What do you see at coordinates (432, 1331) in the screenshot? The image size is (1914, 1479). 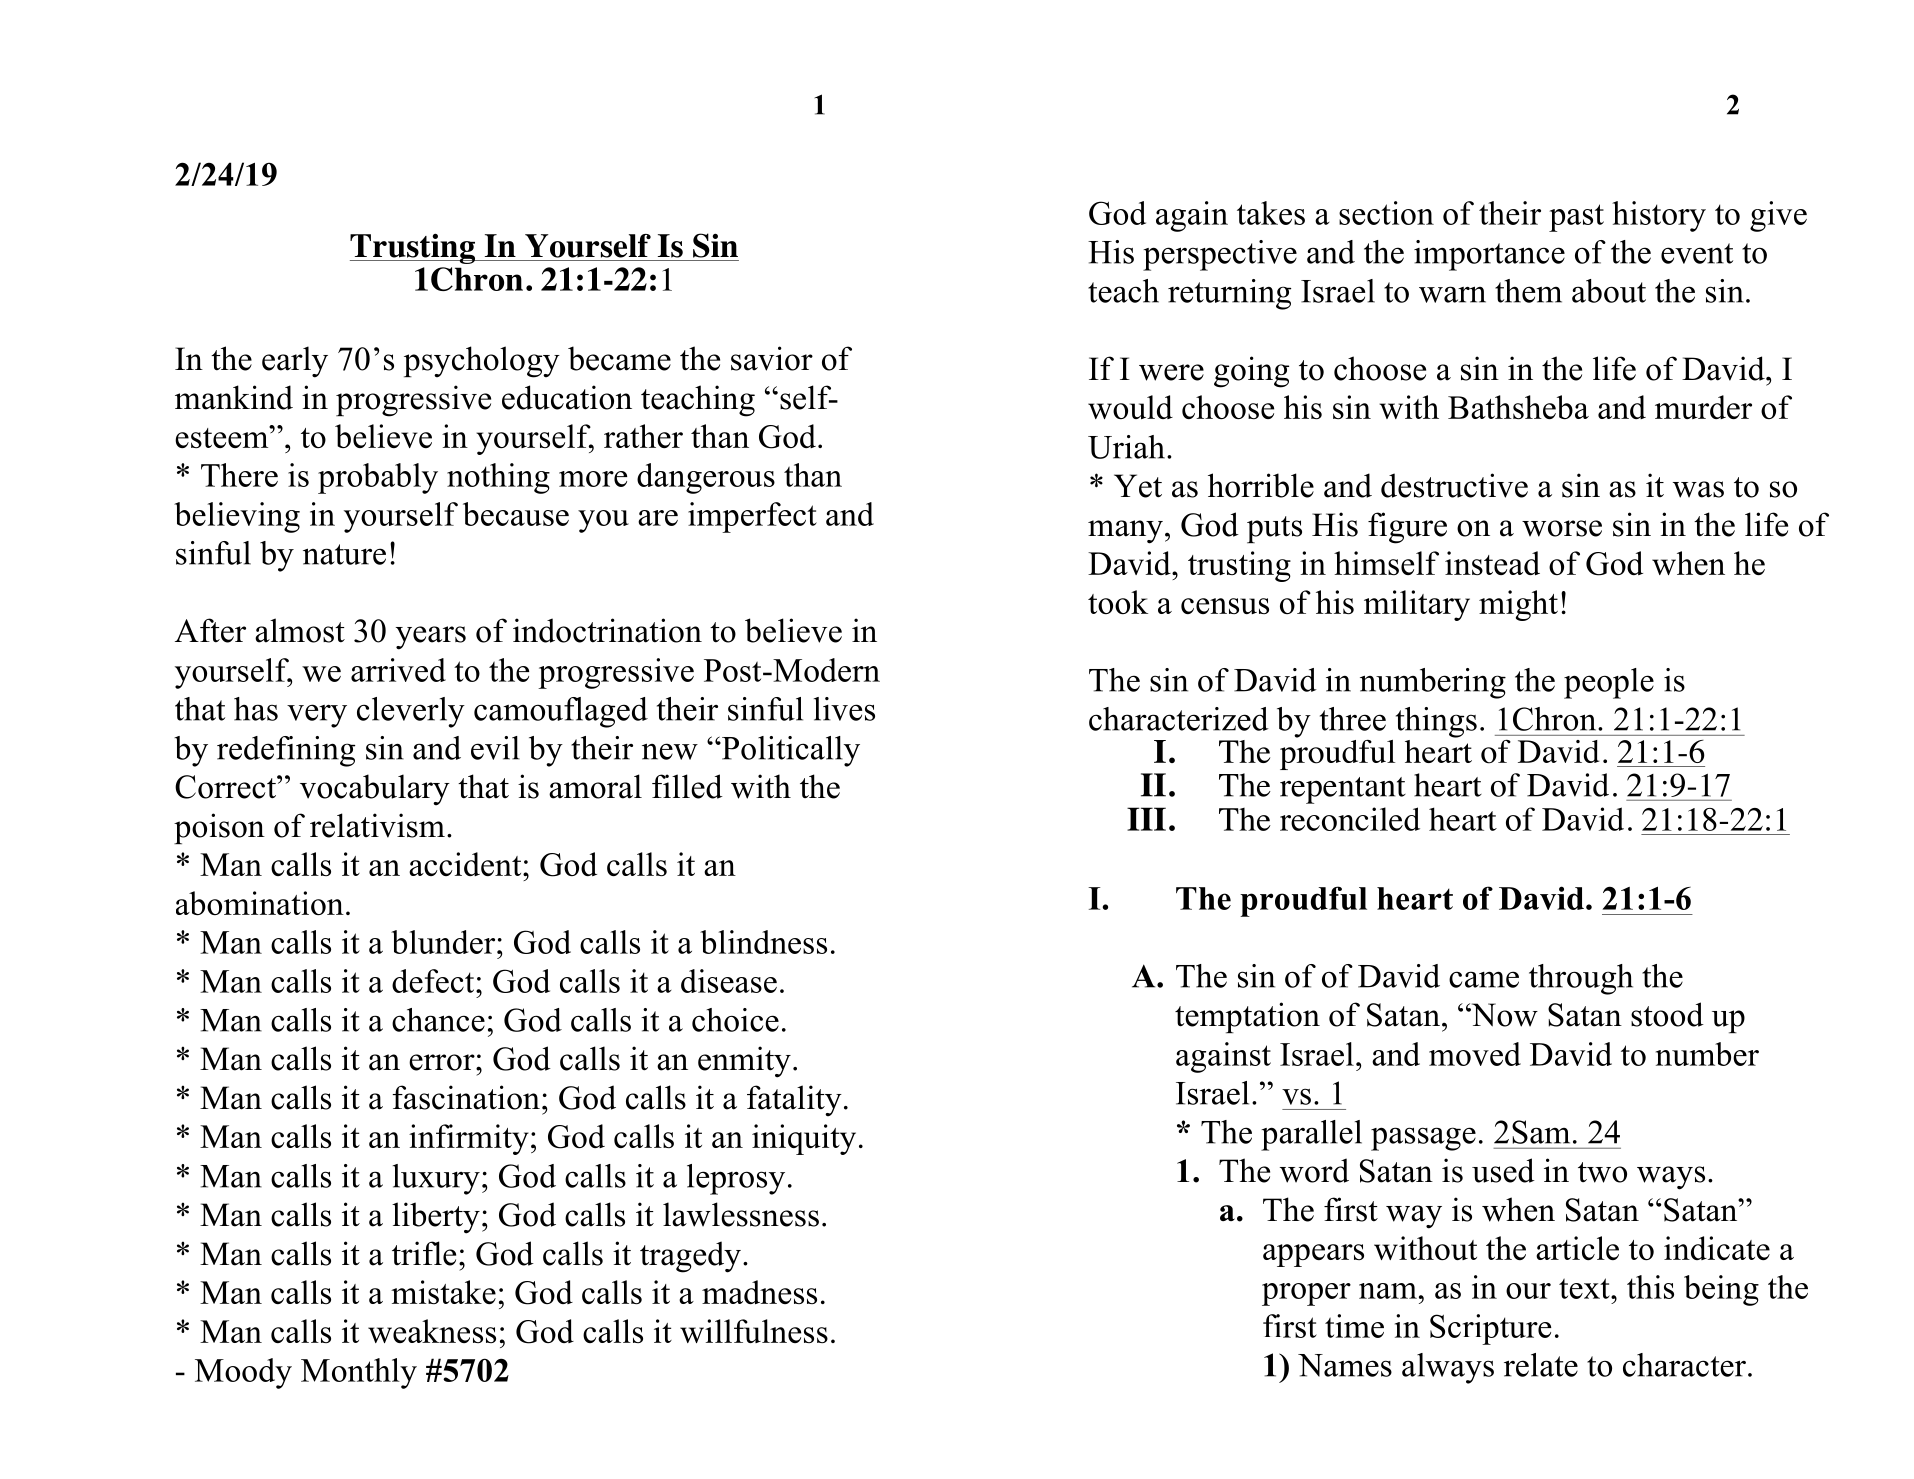 I see `weakness` at bounding box center [432, 1331].
